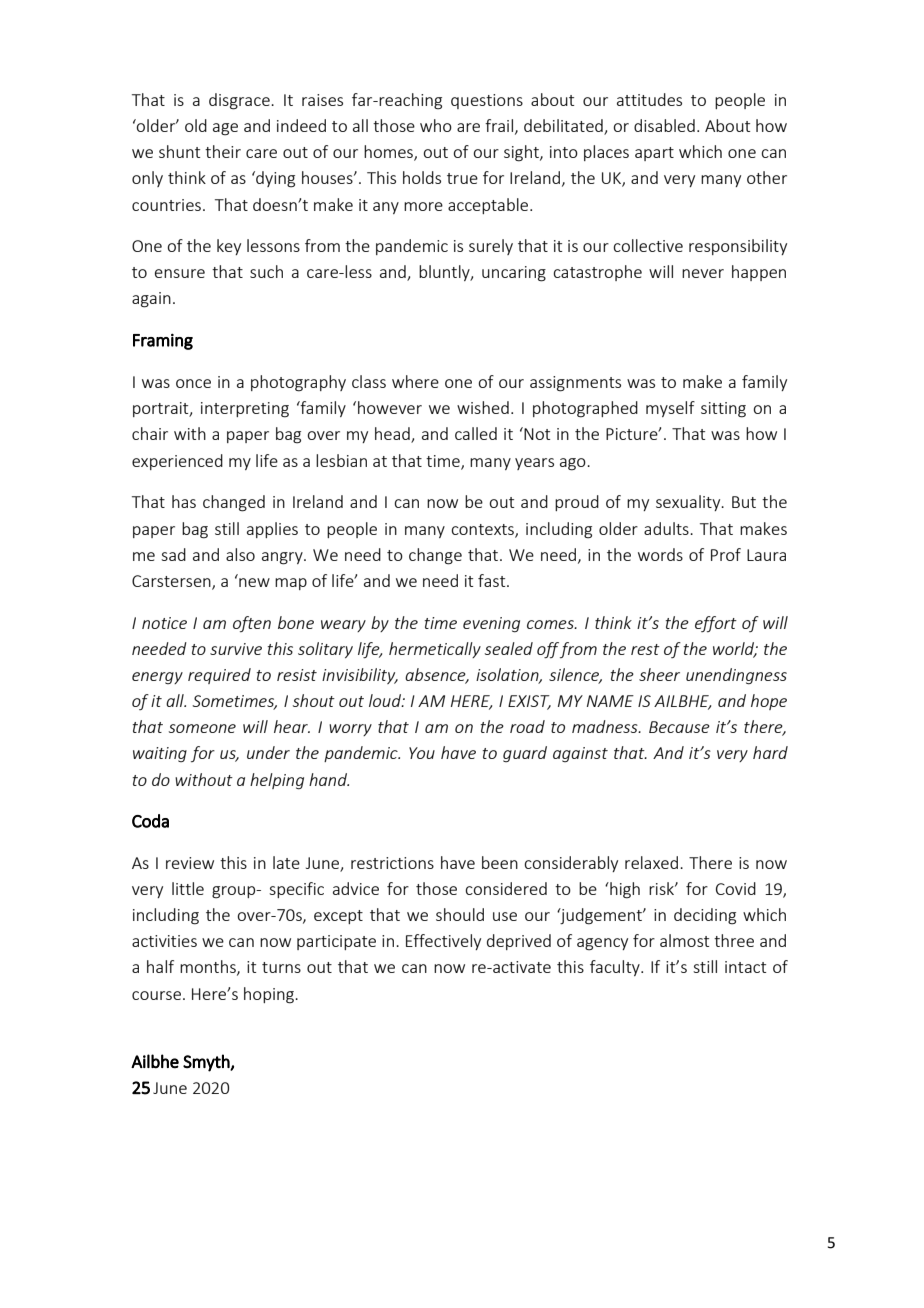 Image resolution: width=924 pixels, height=1308 pixels. I want to click on disabled, so click(664, 125).
